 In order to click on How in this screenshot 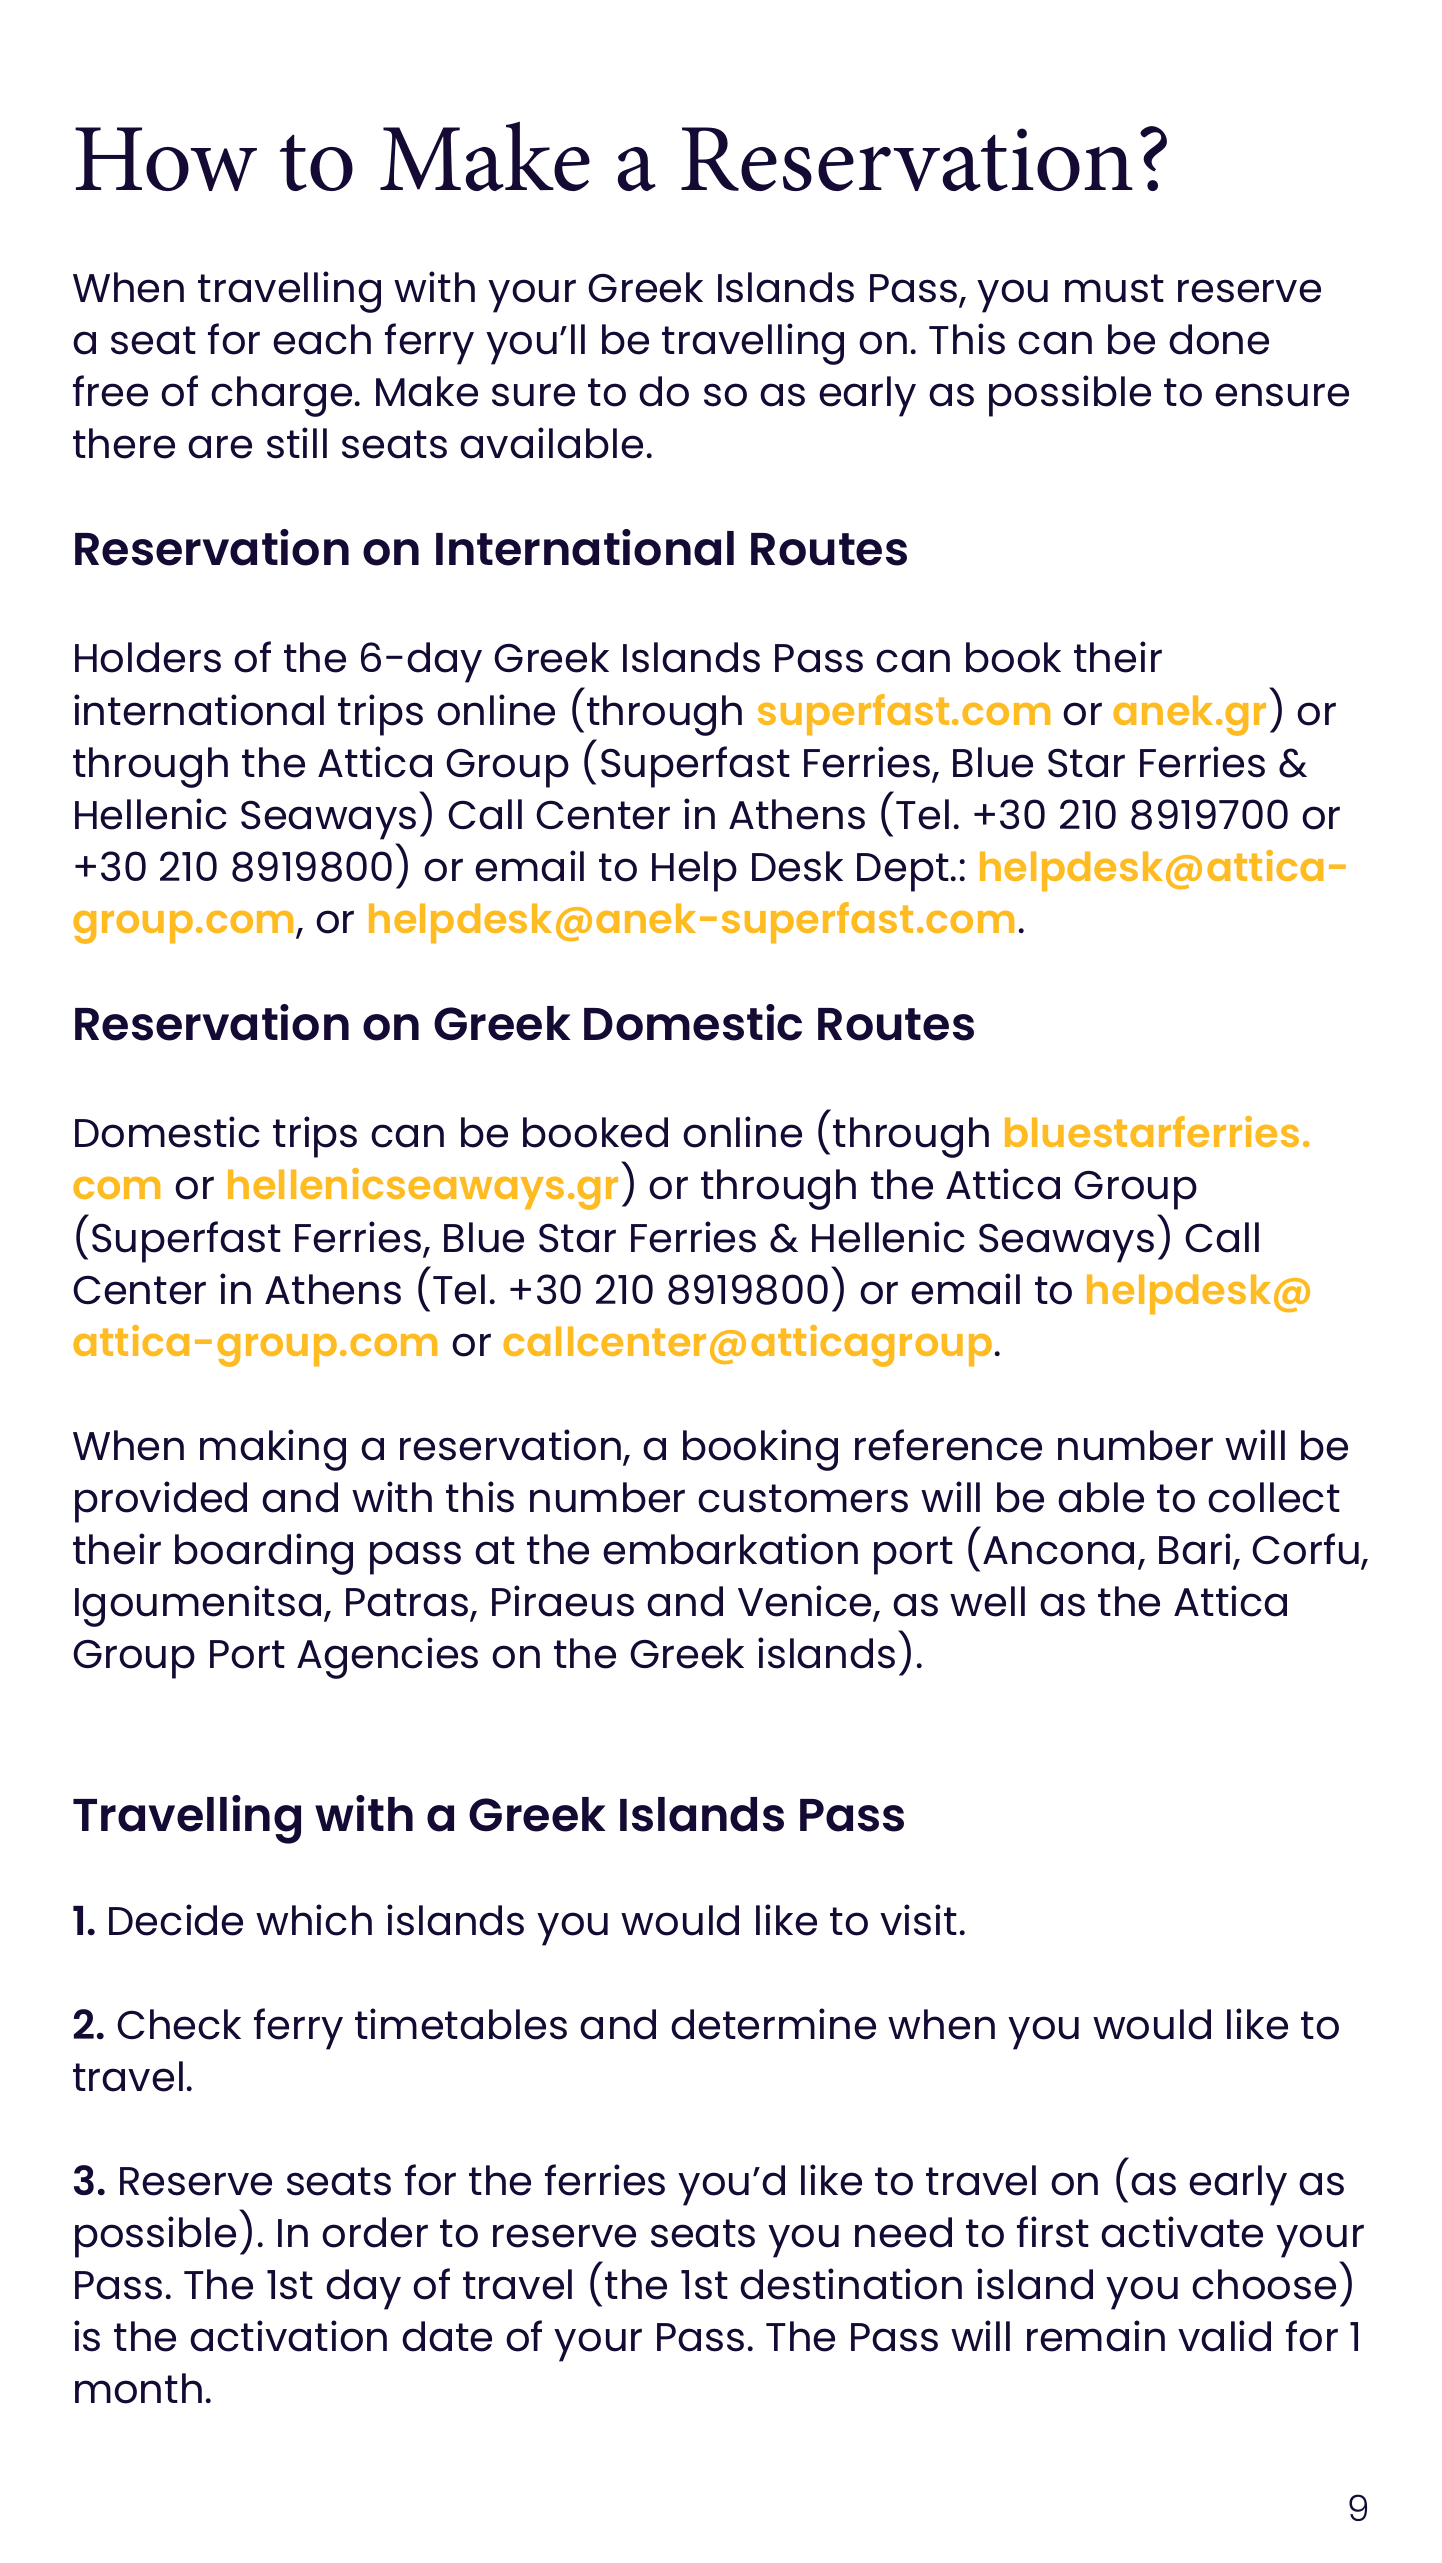, I will do `click(166, 159)`.
